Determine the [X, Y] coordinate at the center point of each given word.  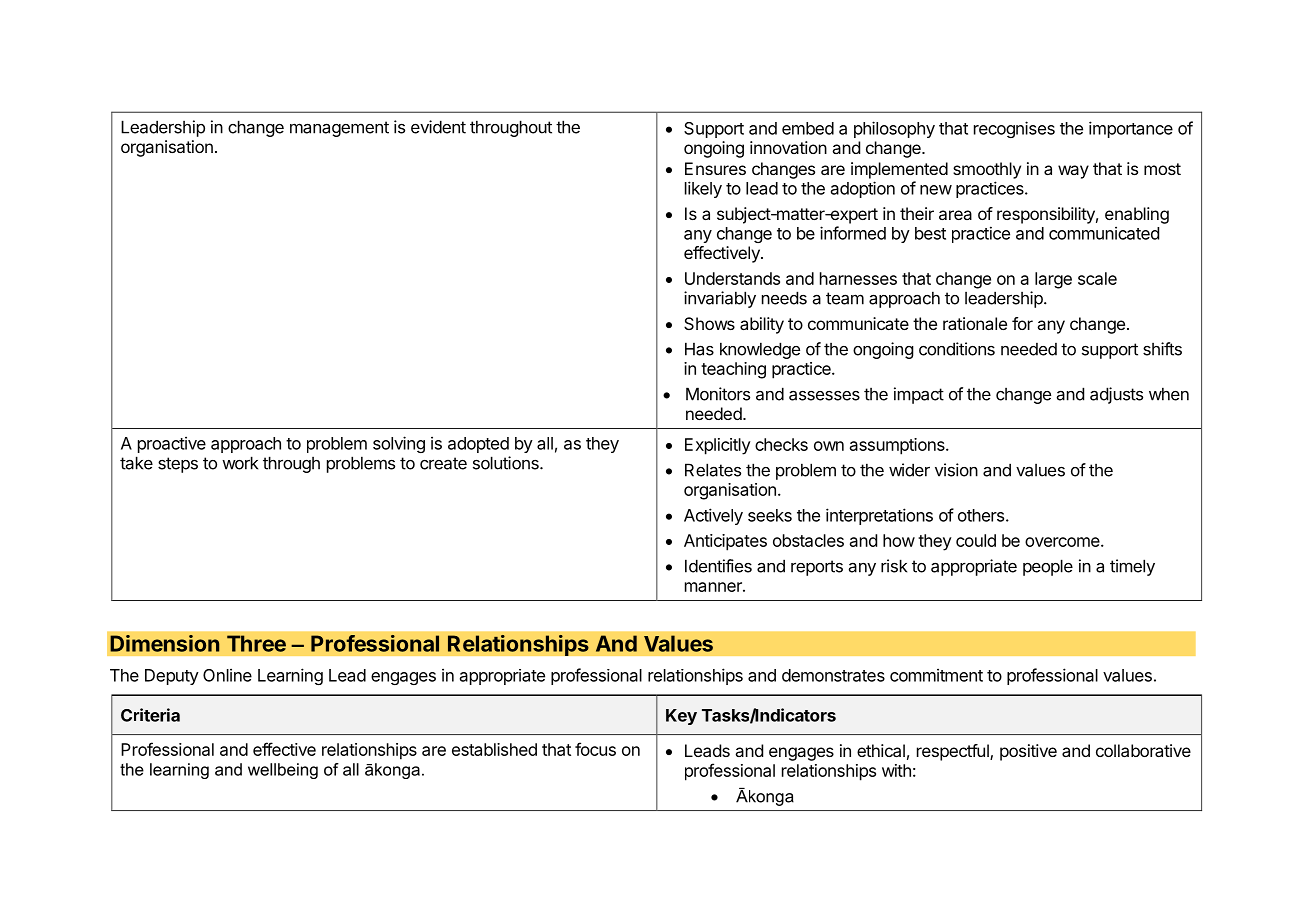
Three [256, 643]
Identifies [718, 566]
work [240, 463]
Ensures [715, 168]
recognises [1014, 129]
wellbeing [283, 771]
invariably [720, 299]
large [1053, 280]
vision [956, 470]
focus [595, 749]
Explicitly [718, 446]
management [339, 129]
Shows [709, 323]
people [1048, 567]
